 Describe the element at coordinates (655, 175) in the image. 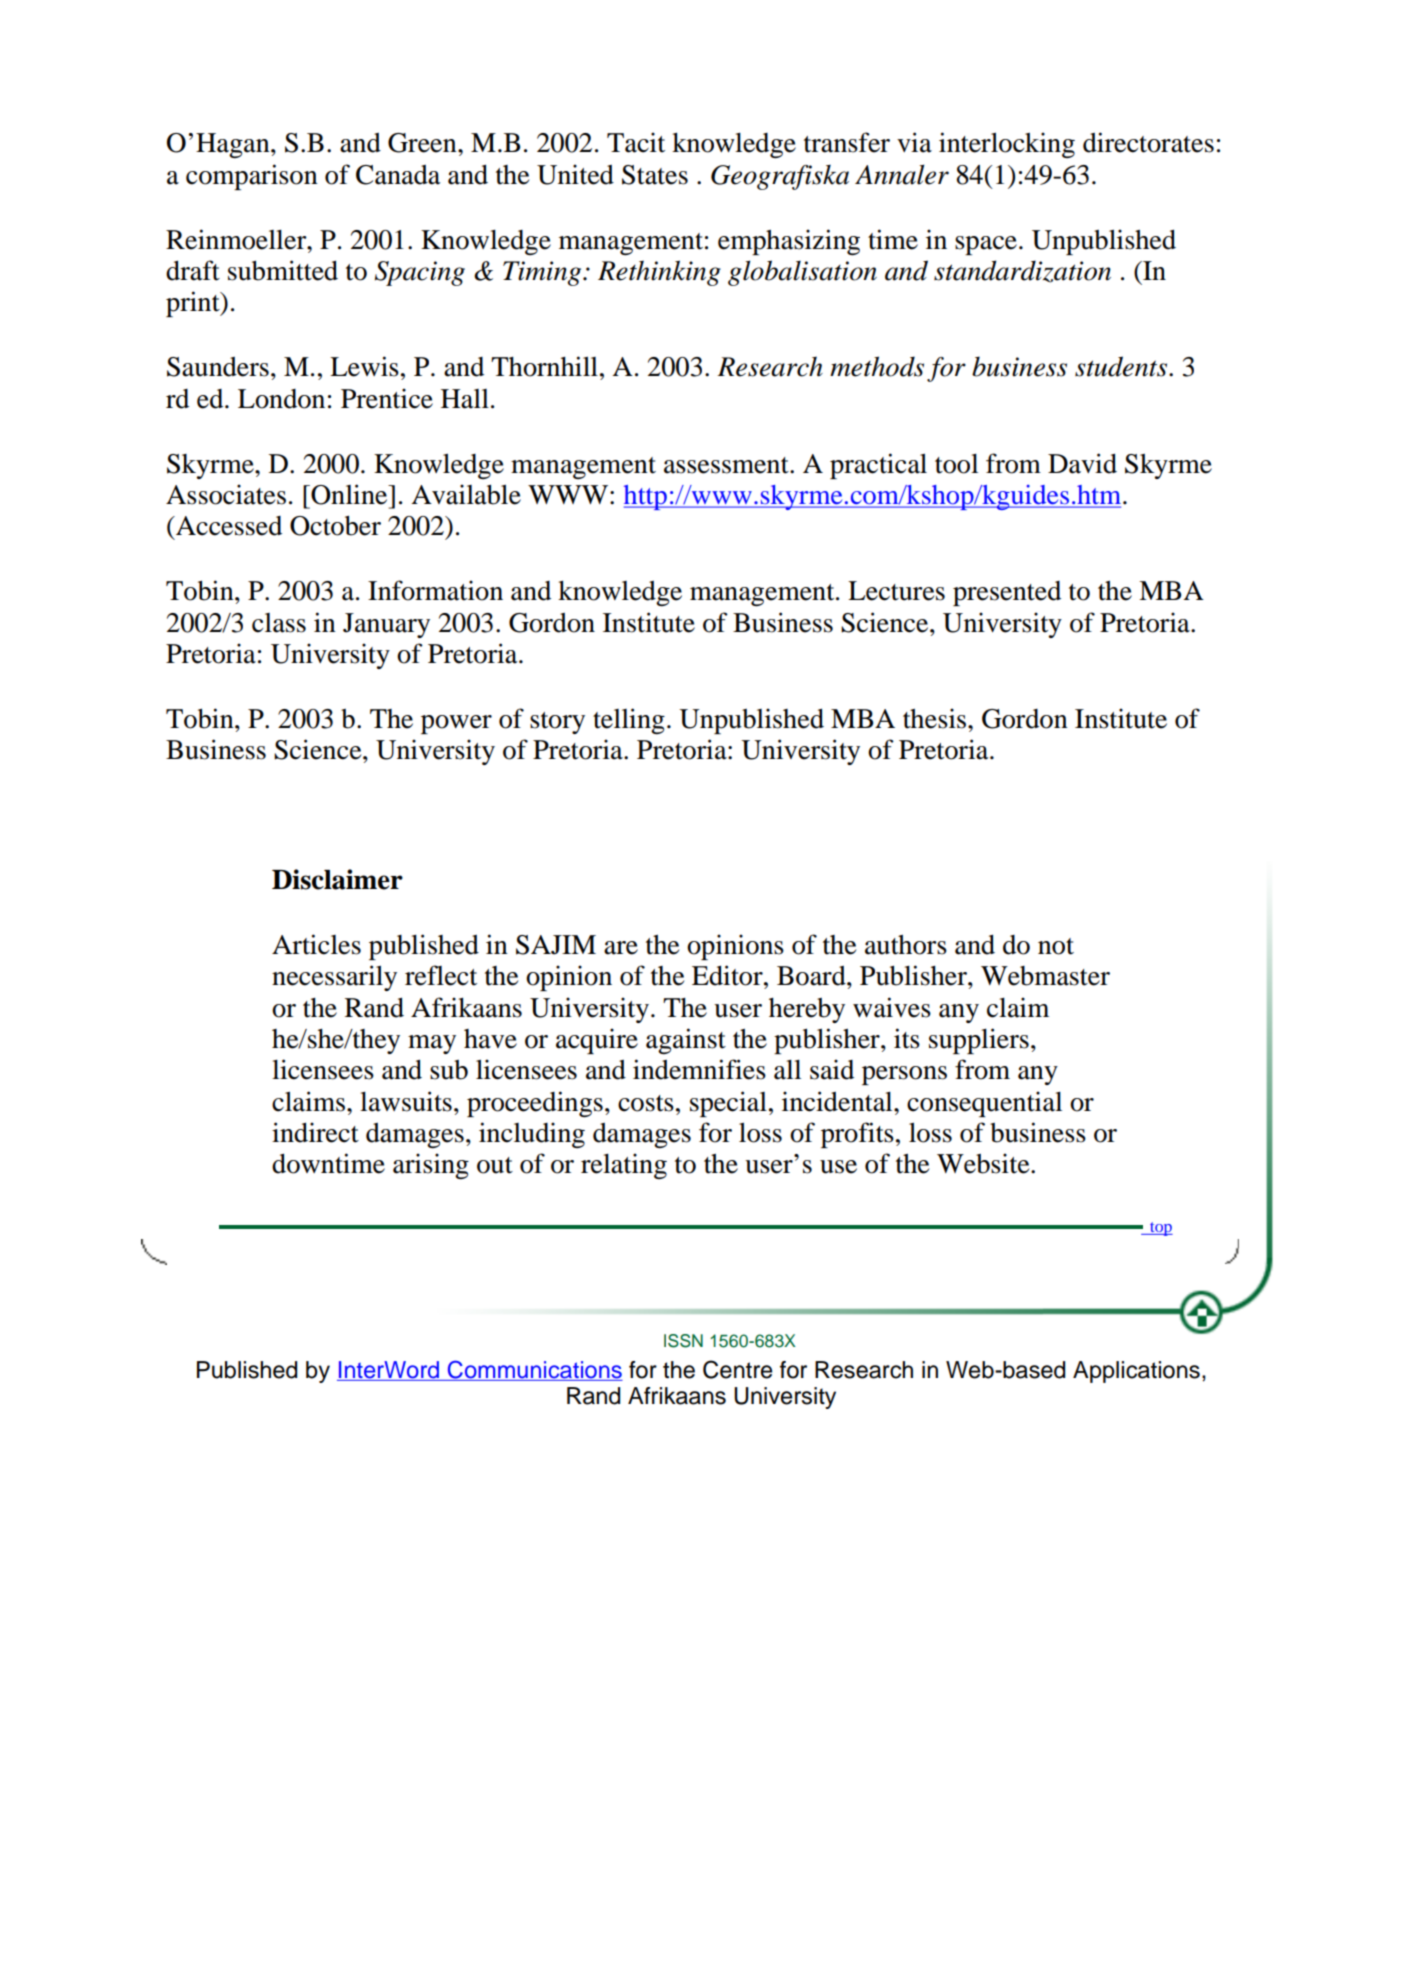

I see `States` at that location.
